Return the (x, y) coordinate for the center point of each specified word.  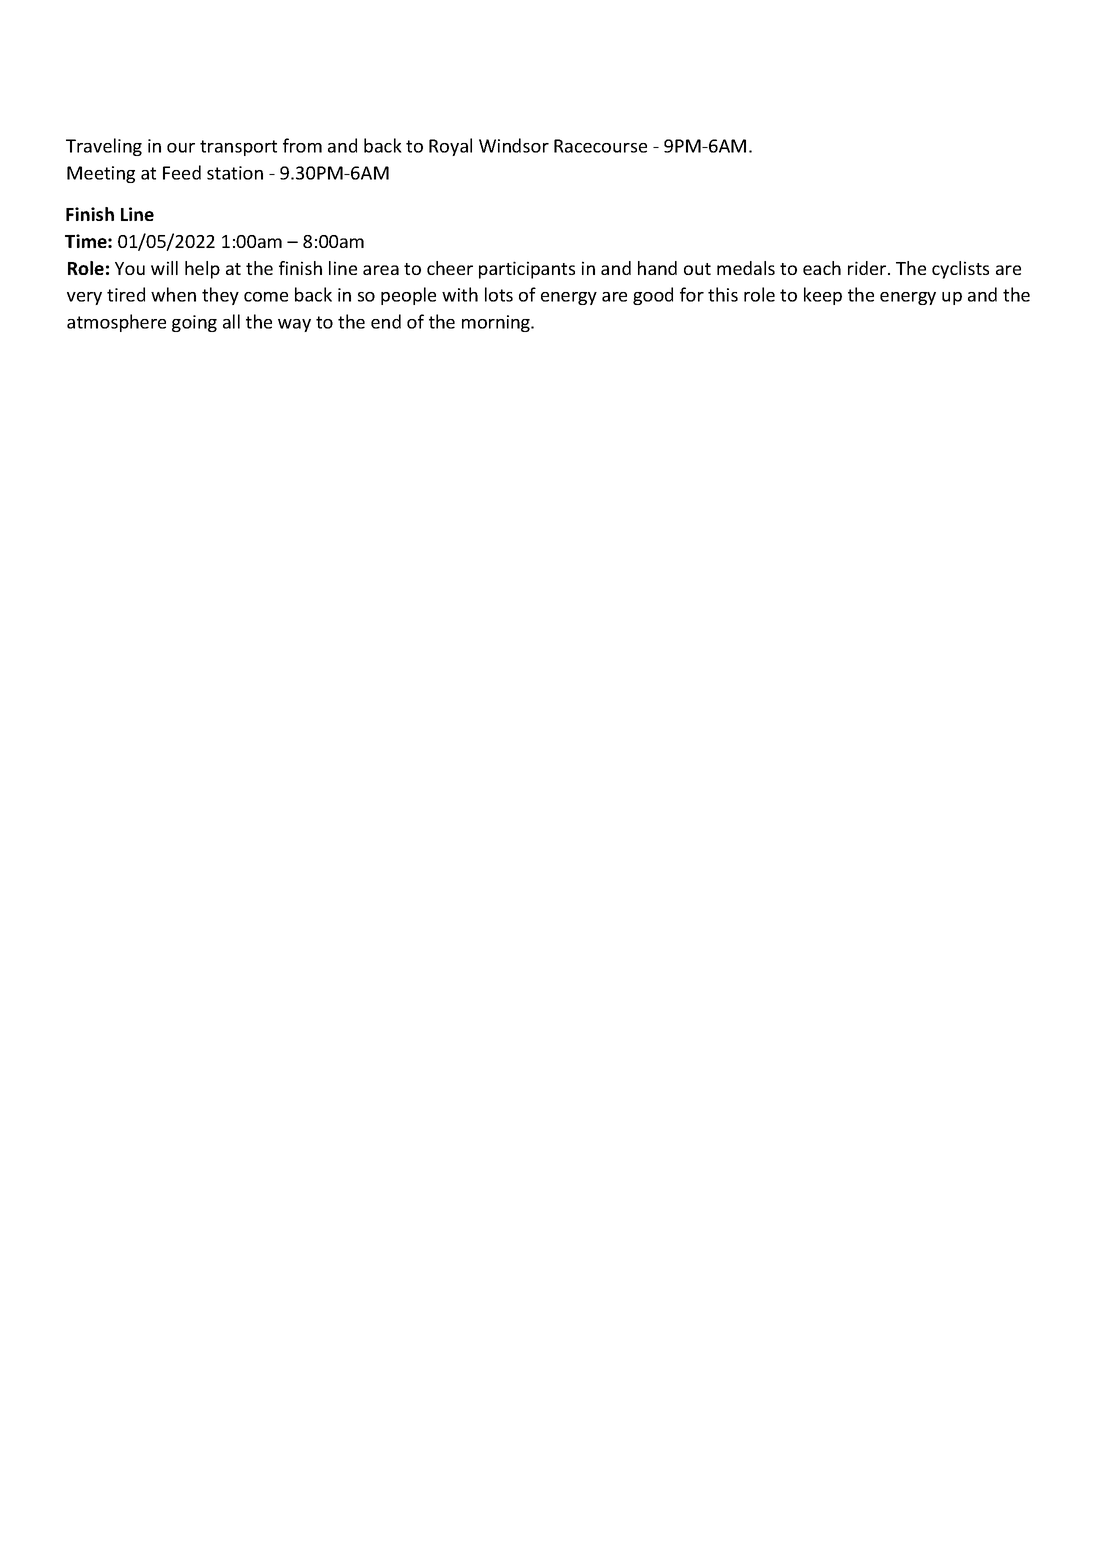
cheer (450, 268)
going (194, 323)
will (164, 268)
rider (868, 268)
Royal (450, 147)
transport (238, 148)
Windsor (514, 145)
